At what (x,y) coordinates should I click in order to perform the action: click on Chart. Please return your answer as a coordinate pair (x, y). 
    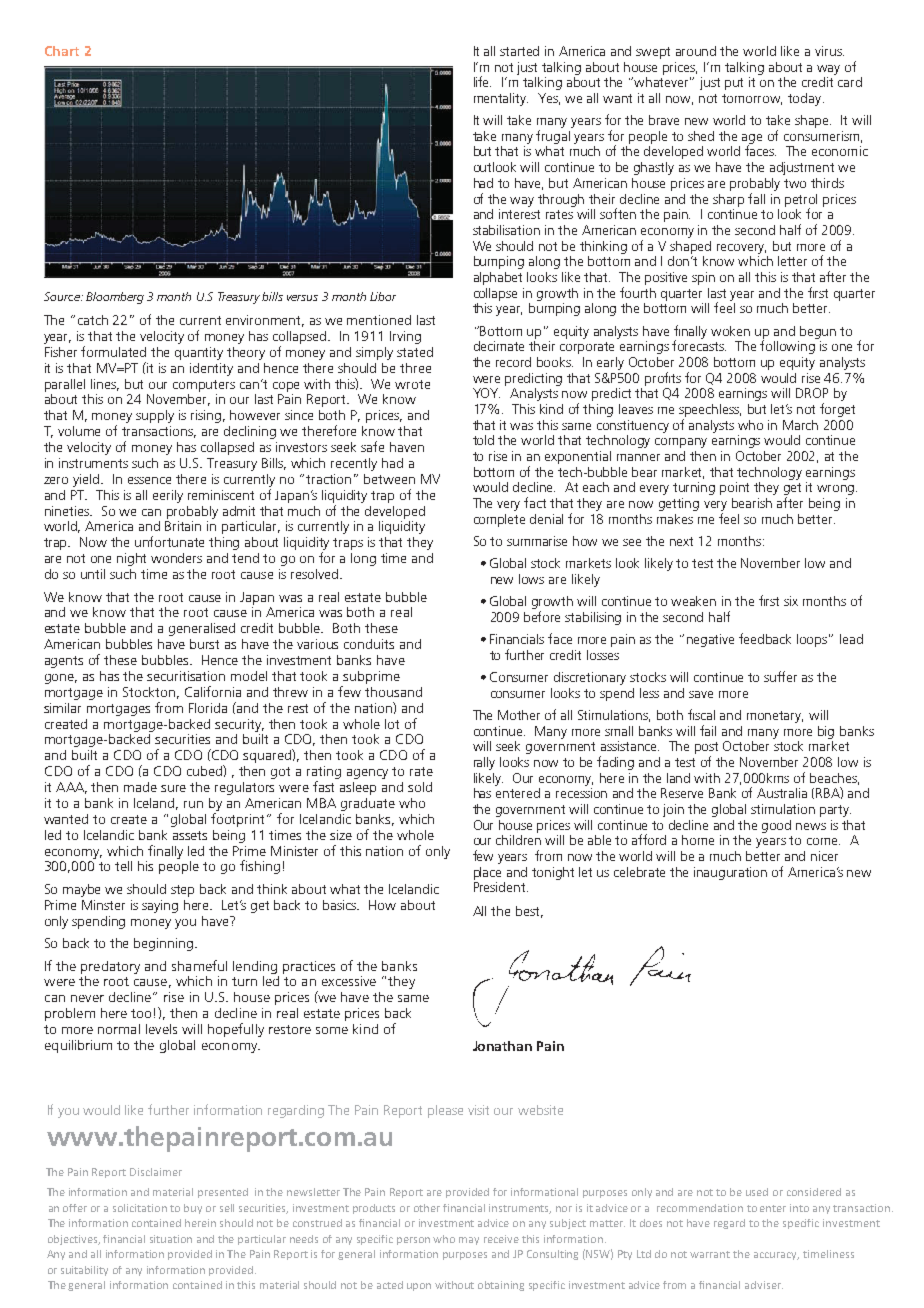
    Looking at the image, I should click on (62, 51).
